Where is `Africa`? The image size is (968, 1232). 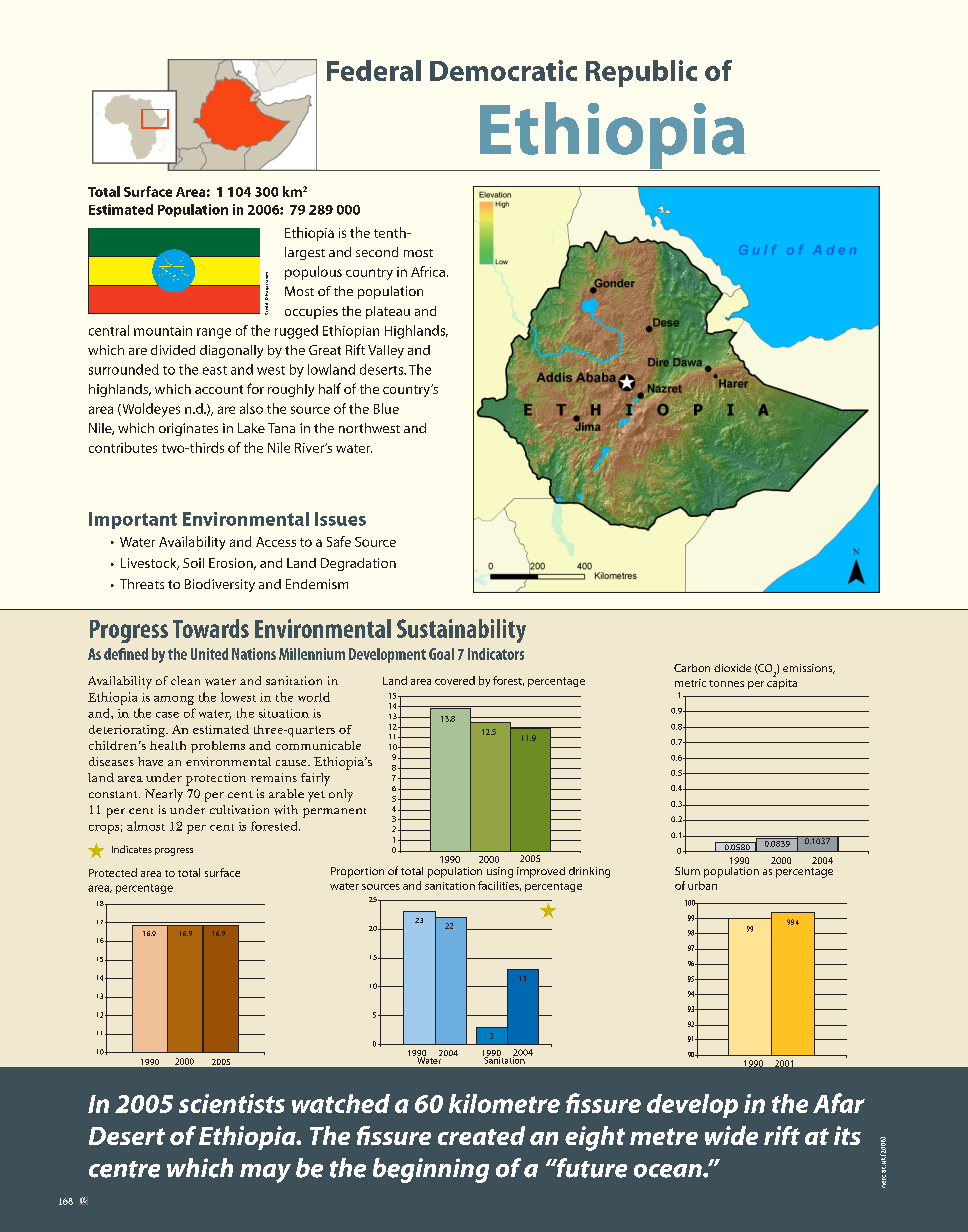 Africa is located at coordinates (428, 271).
